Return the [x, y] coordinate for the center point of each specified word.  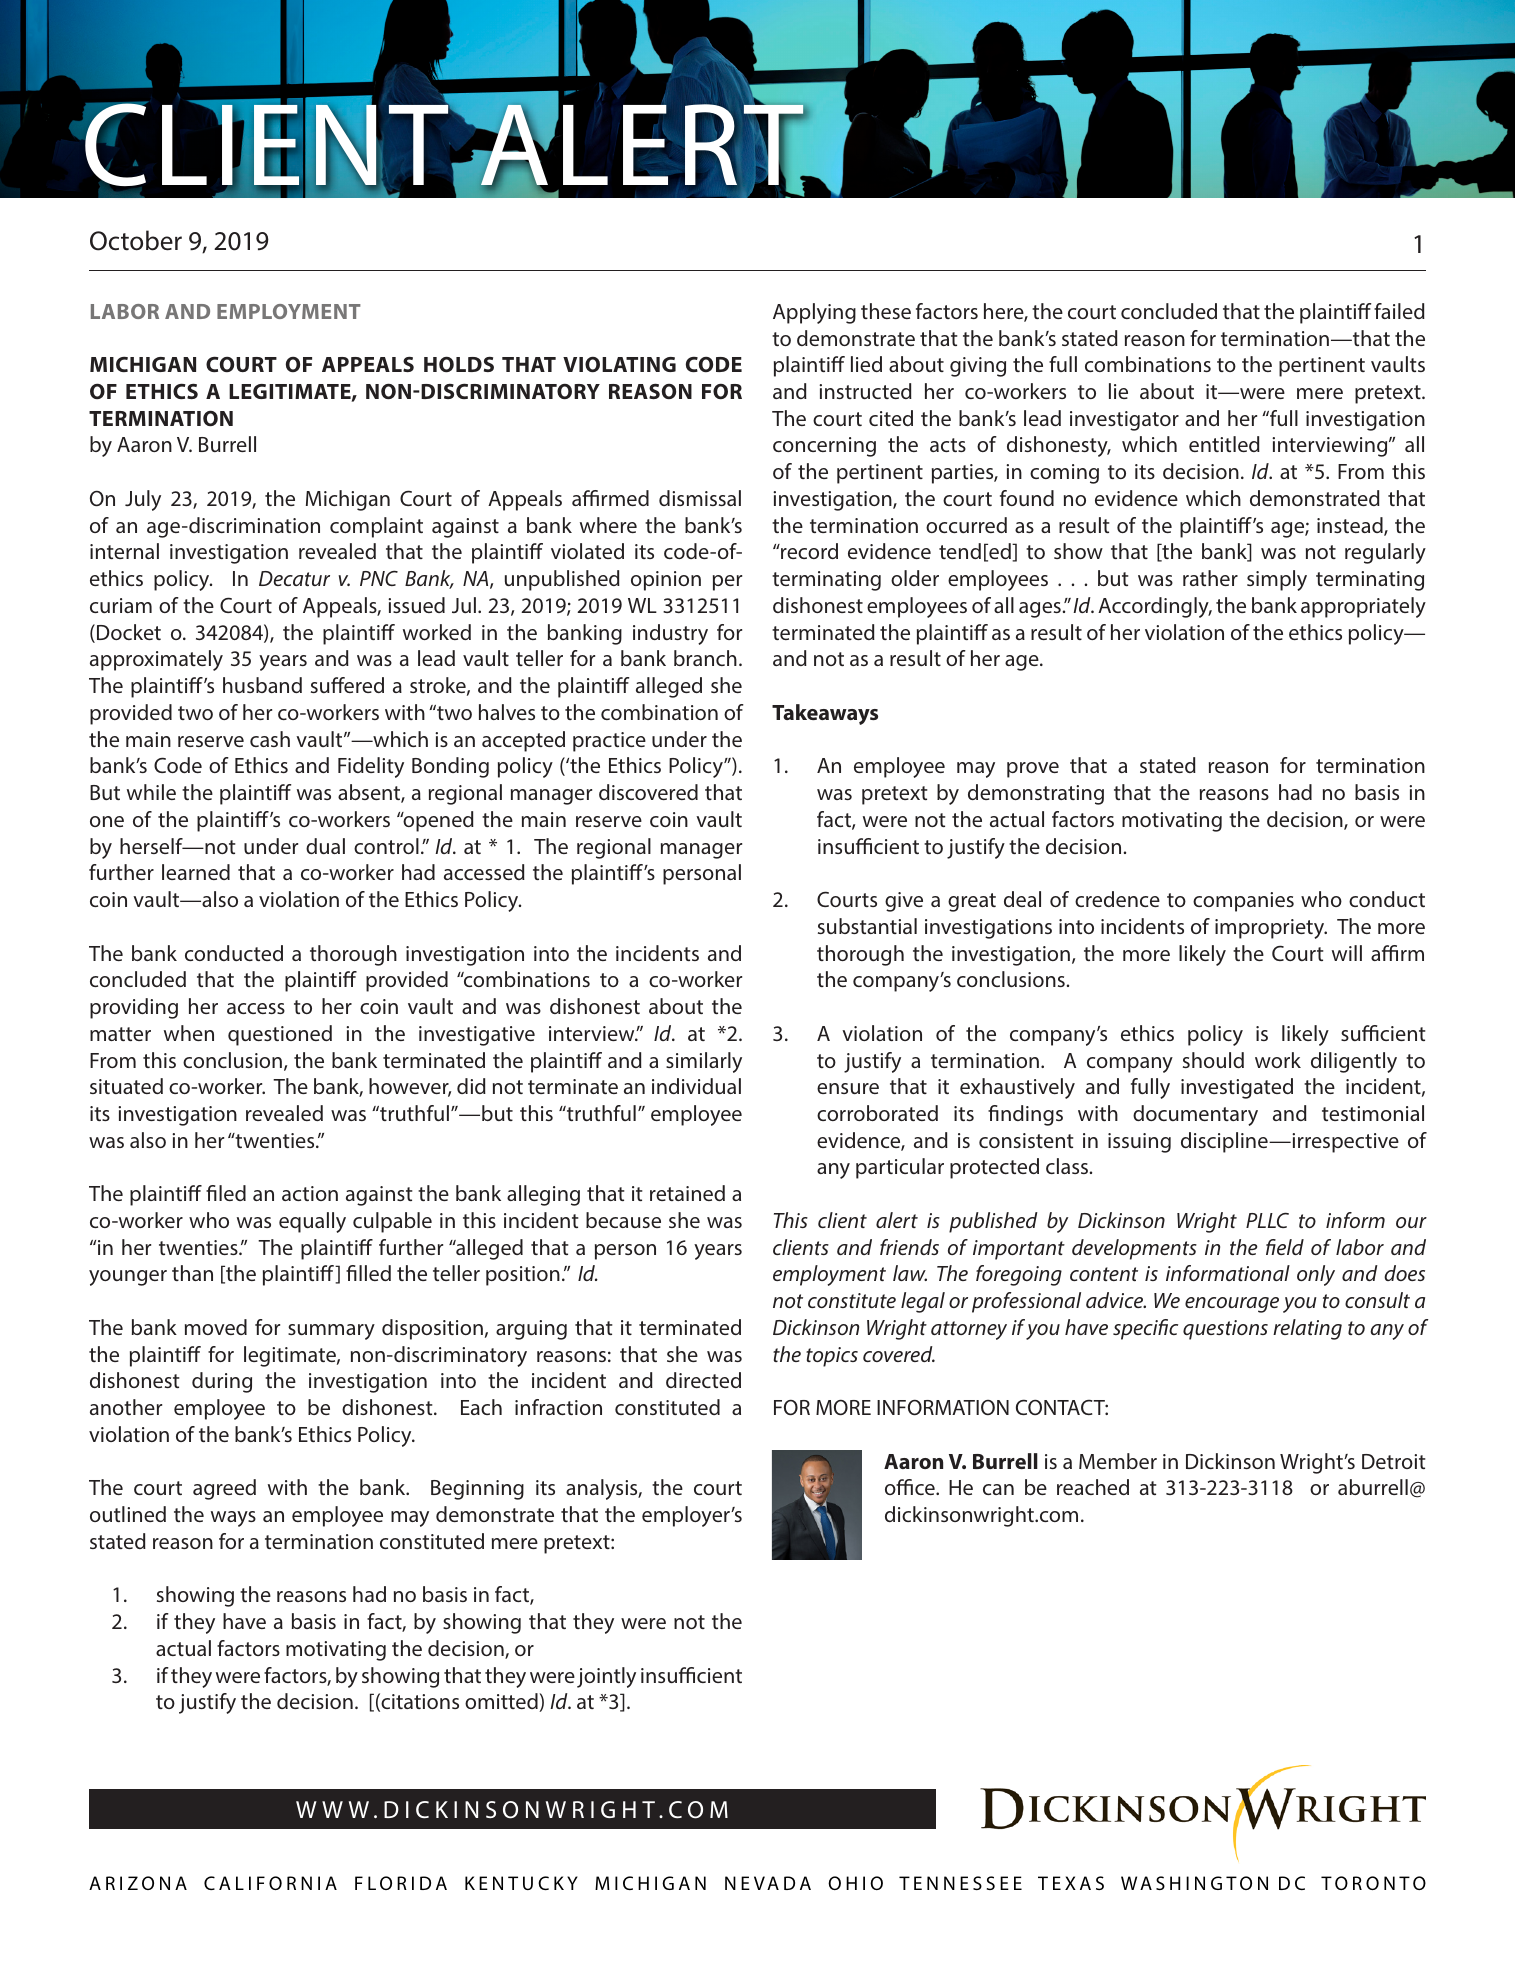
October [136, 240]
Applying [814, 313]
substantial [867, 926]
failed [1399, 311]
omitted [502, 1702]
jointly [606, 1677]
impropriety [1271, 929]
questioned [280, 1035]
